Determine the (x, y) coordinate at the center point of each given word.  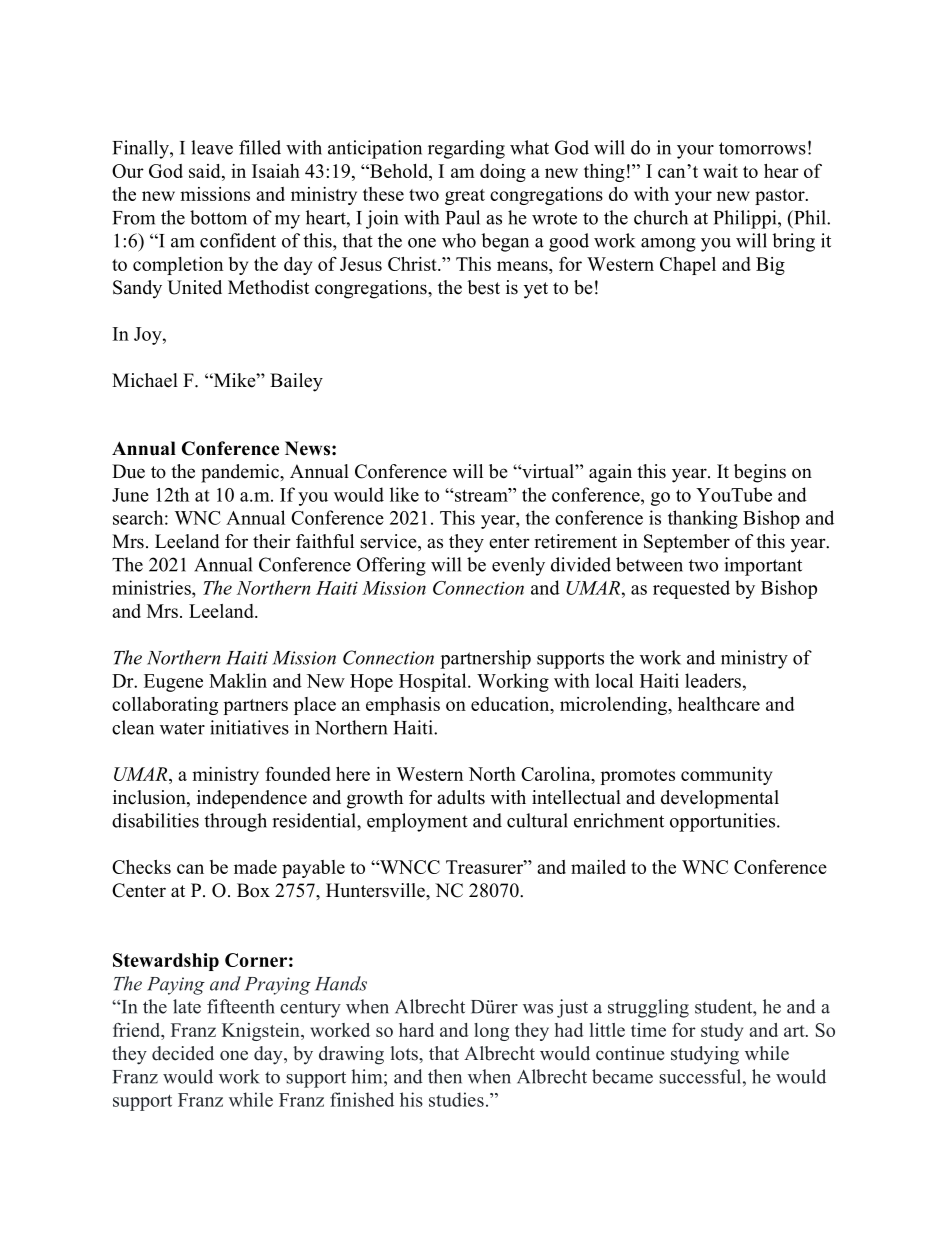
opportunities (724, 822)
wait (720, 171)
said (206, 171)
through (235, 822)
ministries (152, 587)
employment (417, 822)
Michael (145, 380)
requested (691, 589)
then (445, 1076)
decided (183, 1053)
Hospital (434, 682)
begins (760, 473)
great (465, 197)
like (404, 494)
